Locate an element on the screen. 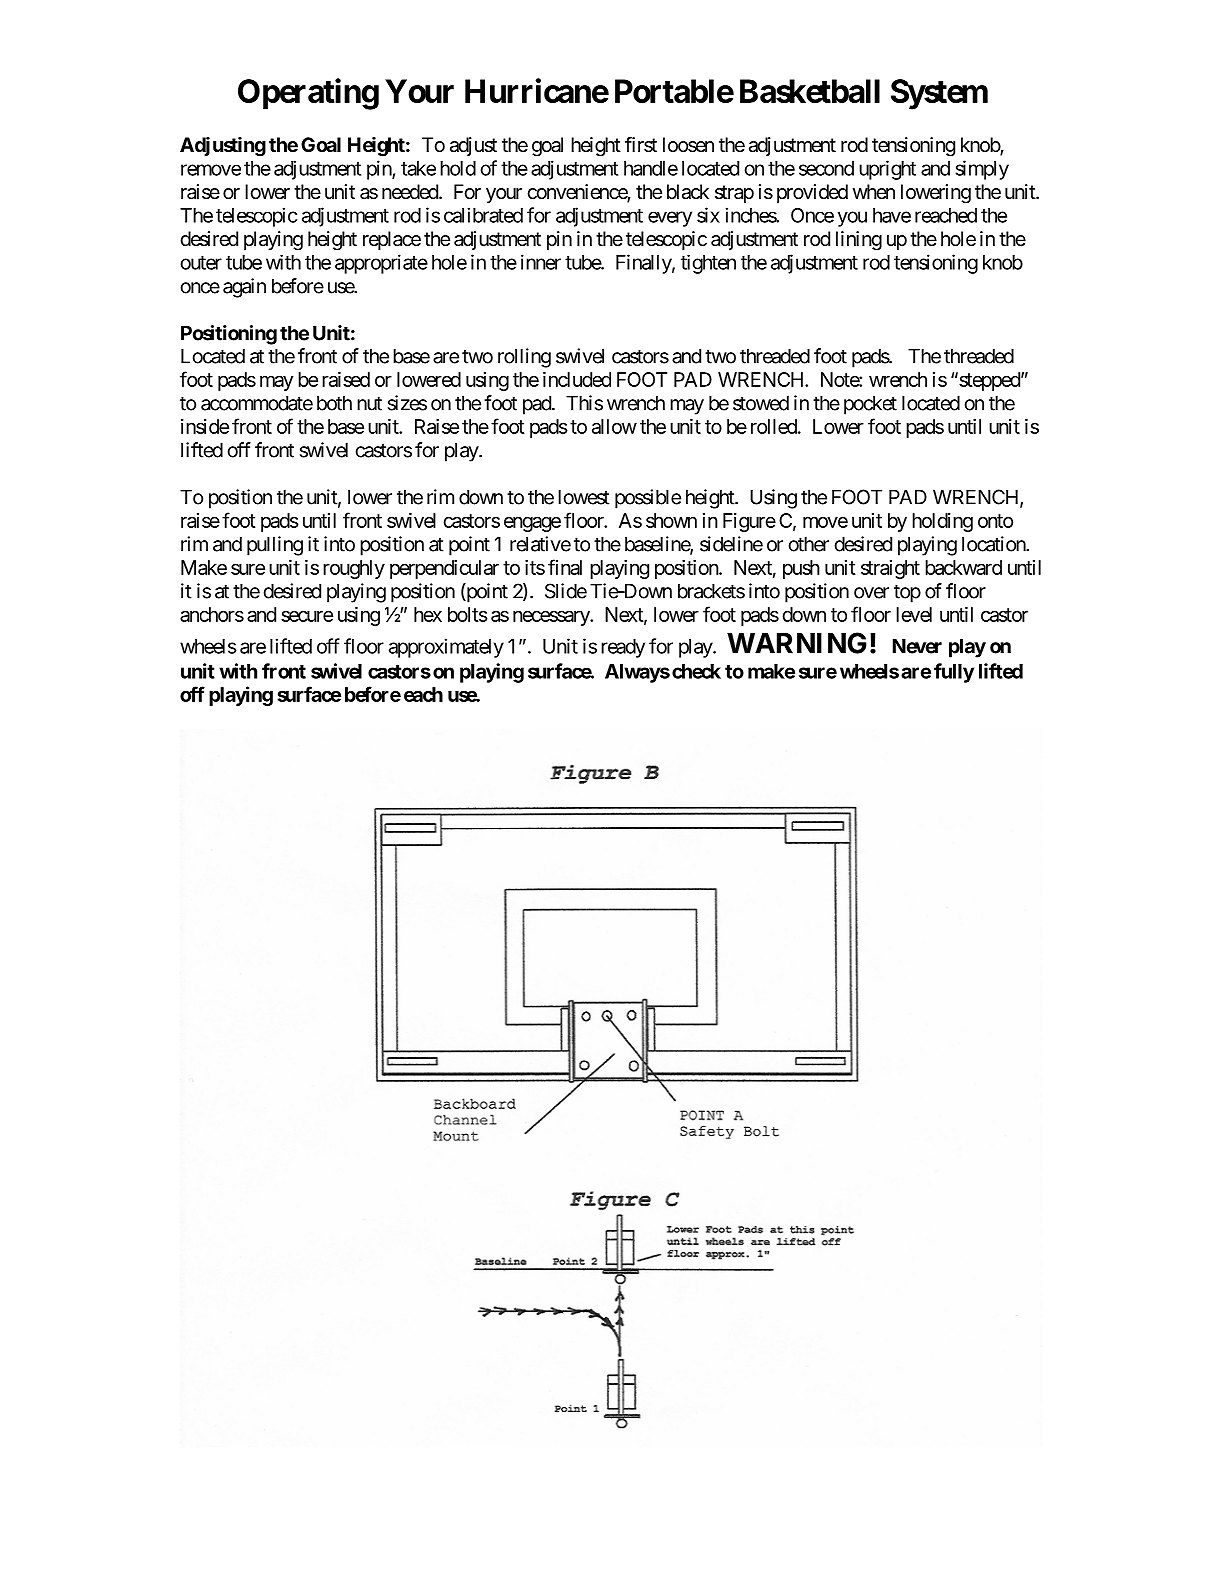 This screenshot has width=1223, height=1583. first is located at coordinates (641, 145).
